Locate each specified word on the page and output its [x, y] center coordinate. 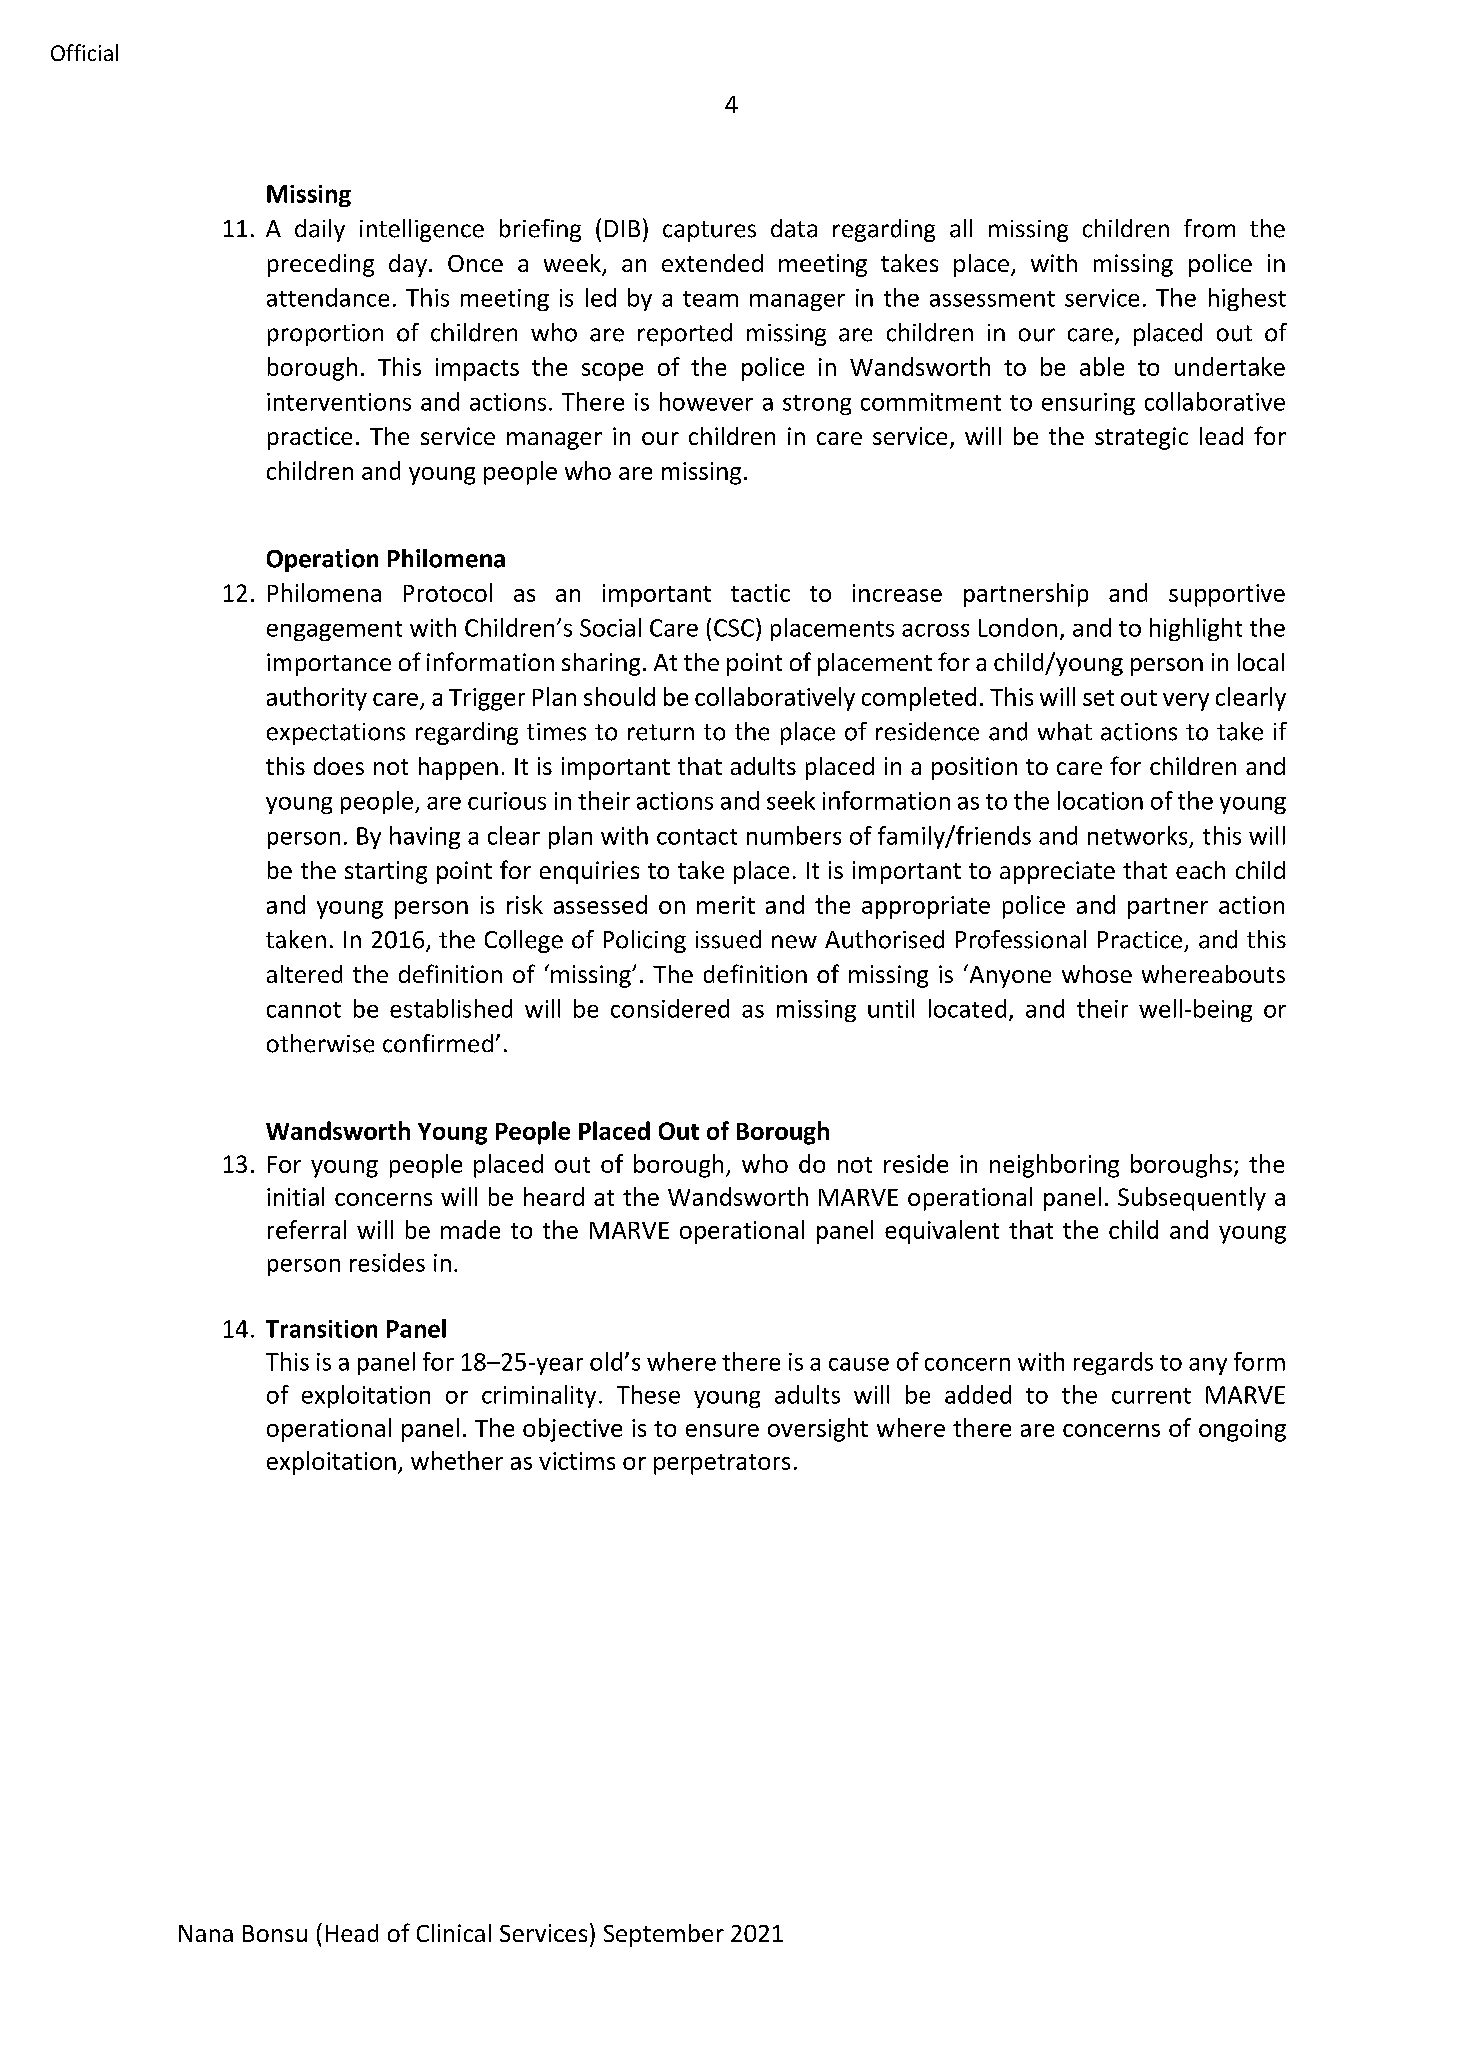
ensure [722, 1430]
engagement [334, 631]
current [1151, 1396]
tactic [760, 593]
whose [1097, 974]
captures [709, 231]
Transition [321, 1329]
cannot [304, 1010]
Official [84, 52]
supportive [1227, 595]
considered [670, 1008]
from [1209, 228]
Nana [206, 1933]
